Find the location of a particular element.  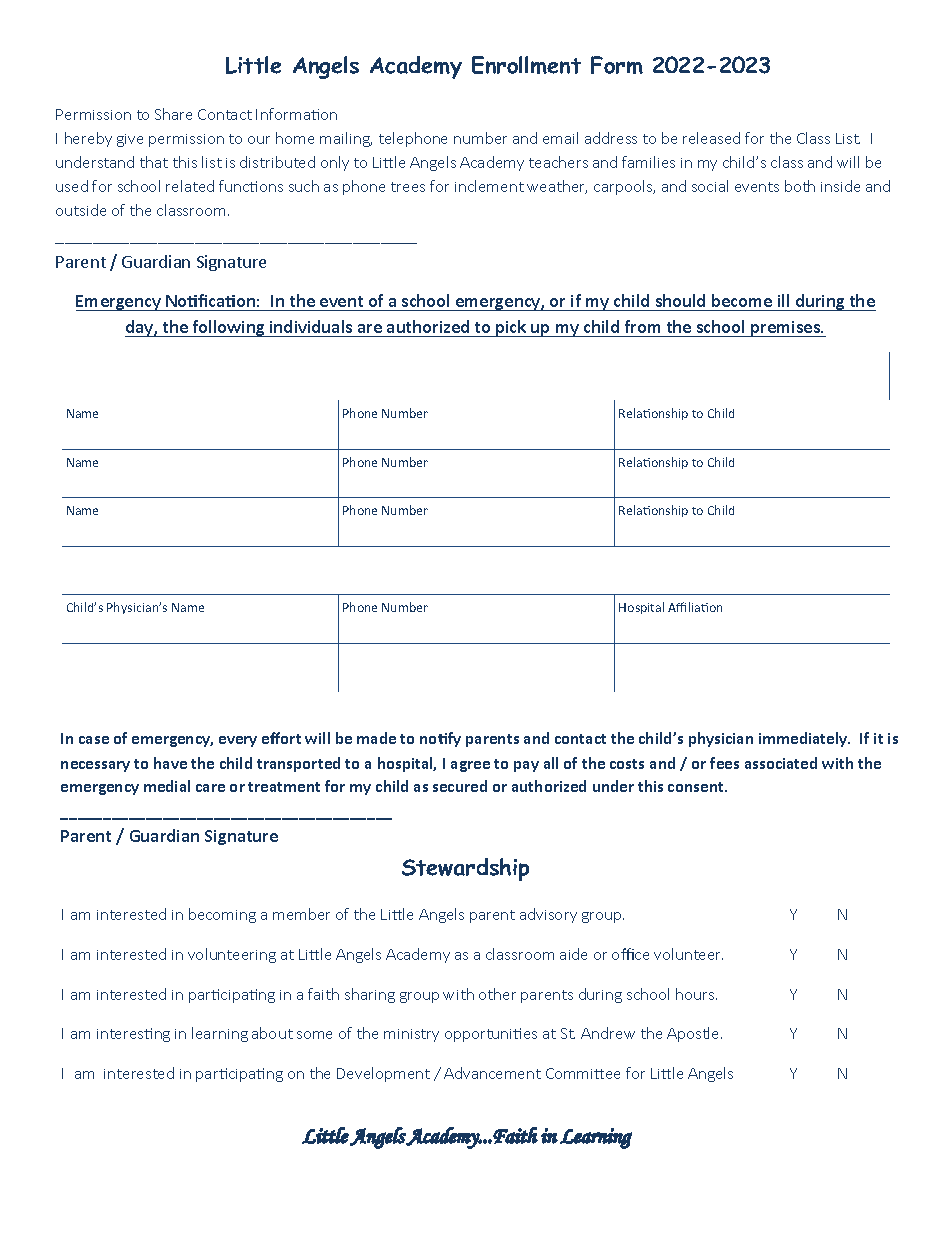

premises is located at coordinates (786, 329).
